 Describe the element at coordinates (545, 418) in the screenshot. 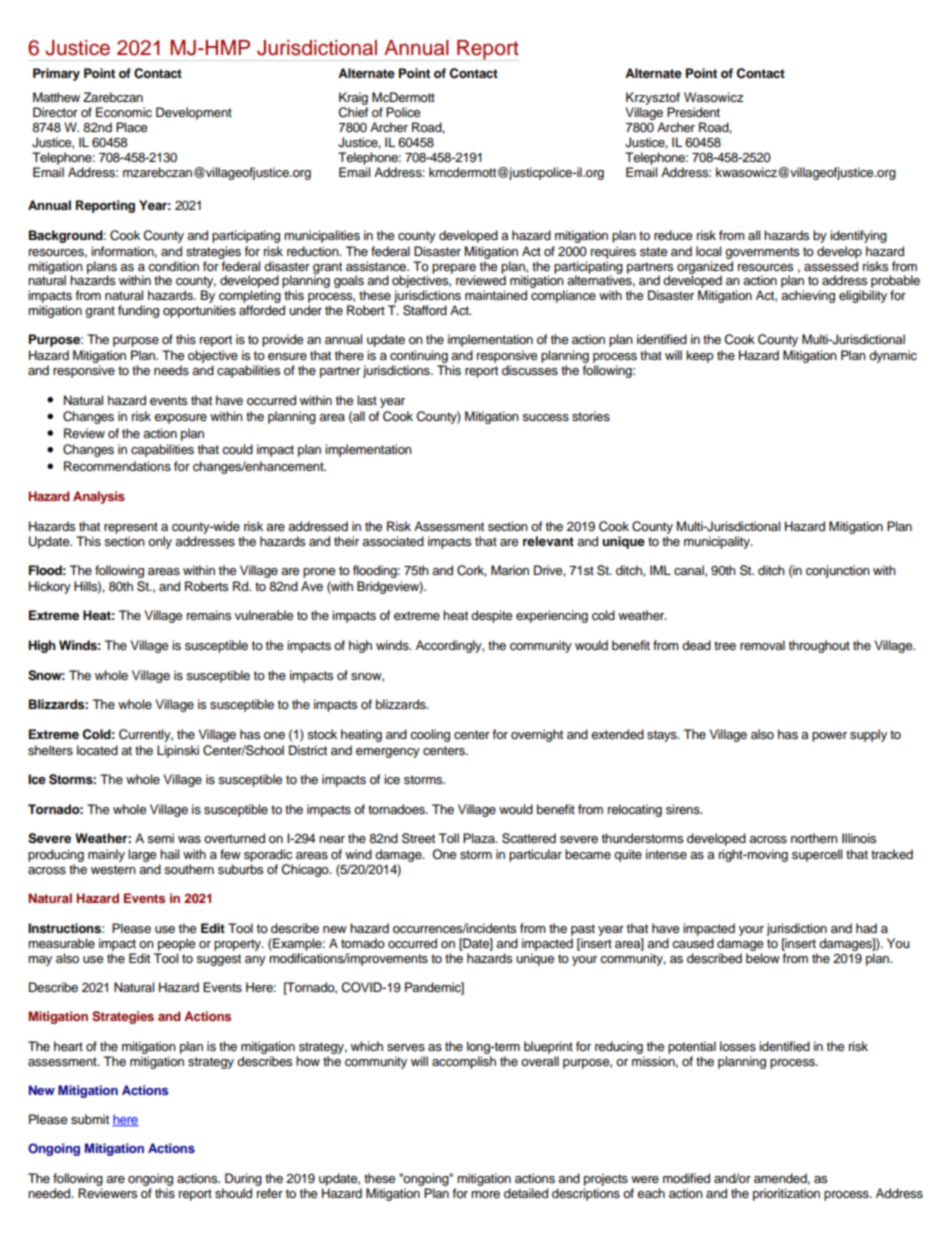

I see `success` at that location.
